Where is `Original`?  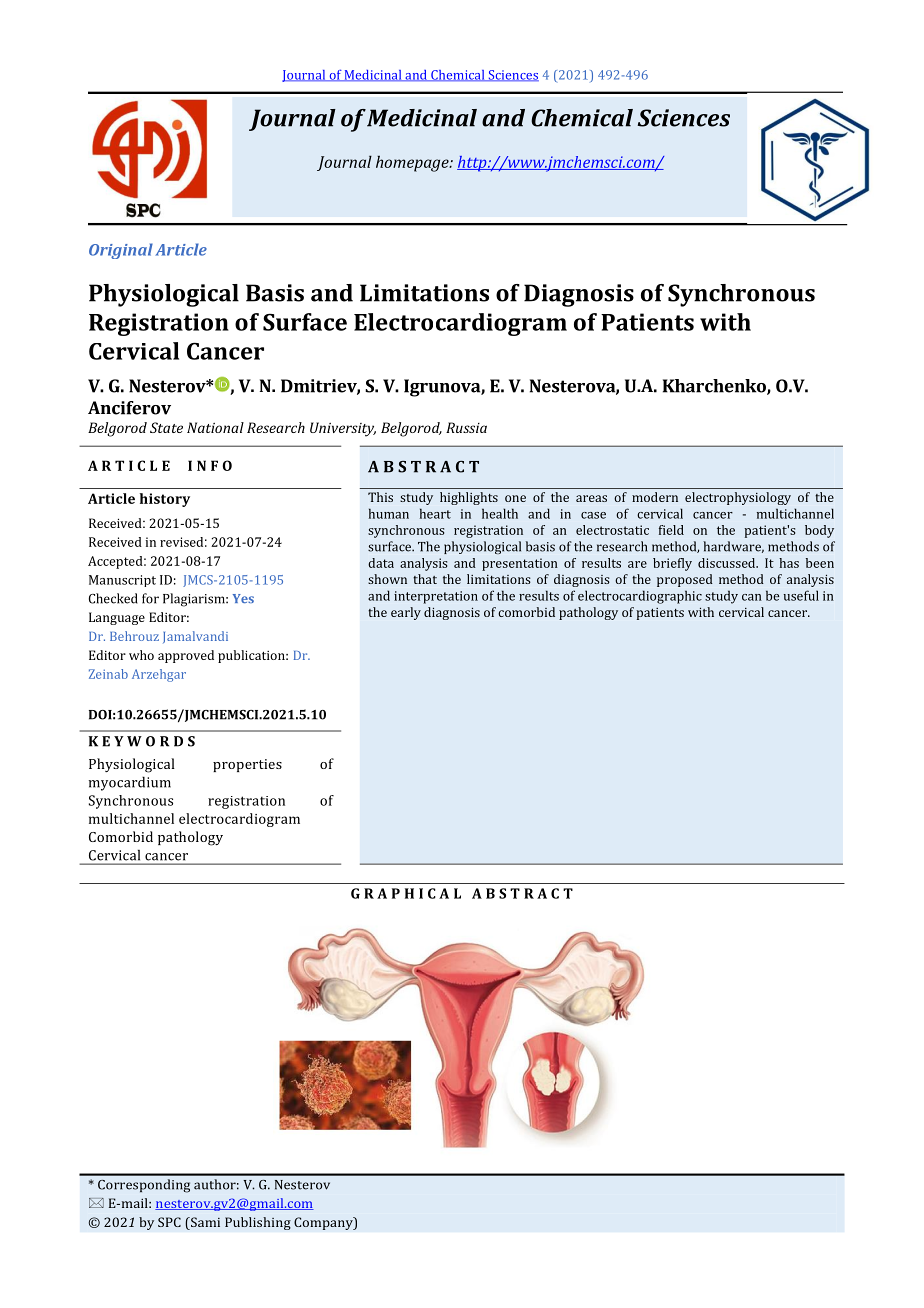
Original is located at coordinates (121, 251).
